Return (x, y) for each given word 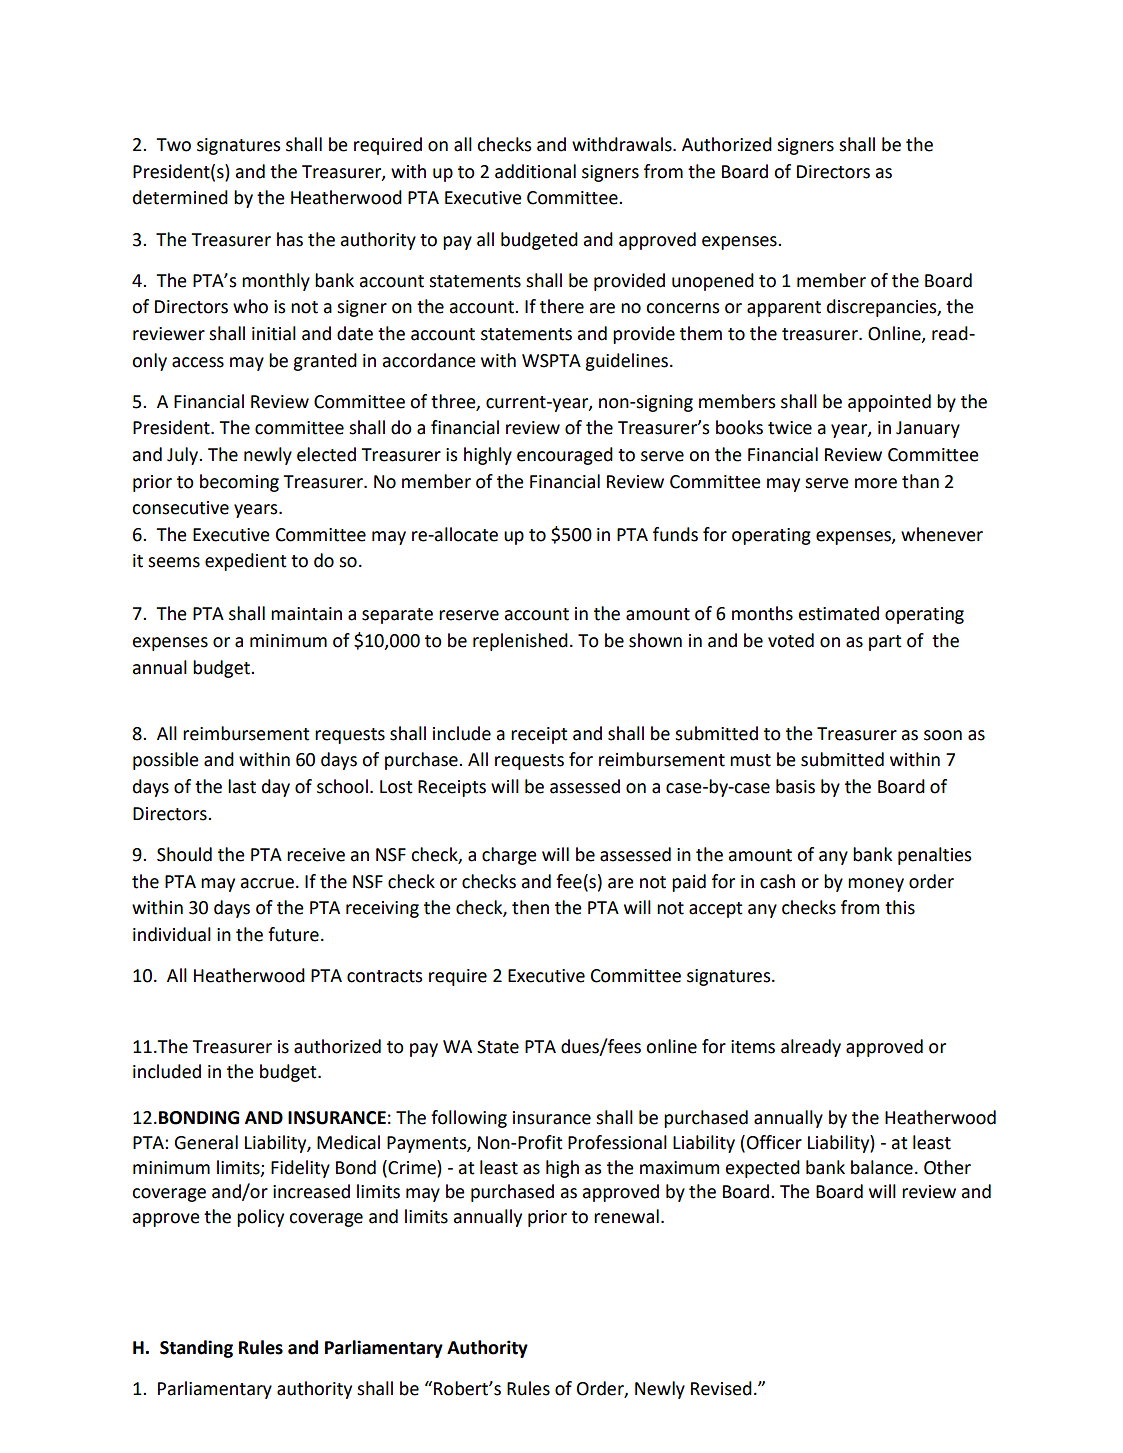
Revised (721, 1388)
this (900, 907)
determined (180, 197)
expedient (246, 562)
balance (882, 1167)
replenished (520, 642)
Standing (196, 1349)
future (293, 934)
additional (535, 171)
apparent (784, 309)
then (530, 907)
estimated (839, 613)
